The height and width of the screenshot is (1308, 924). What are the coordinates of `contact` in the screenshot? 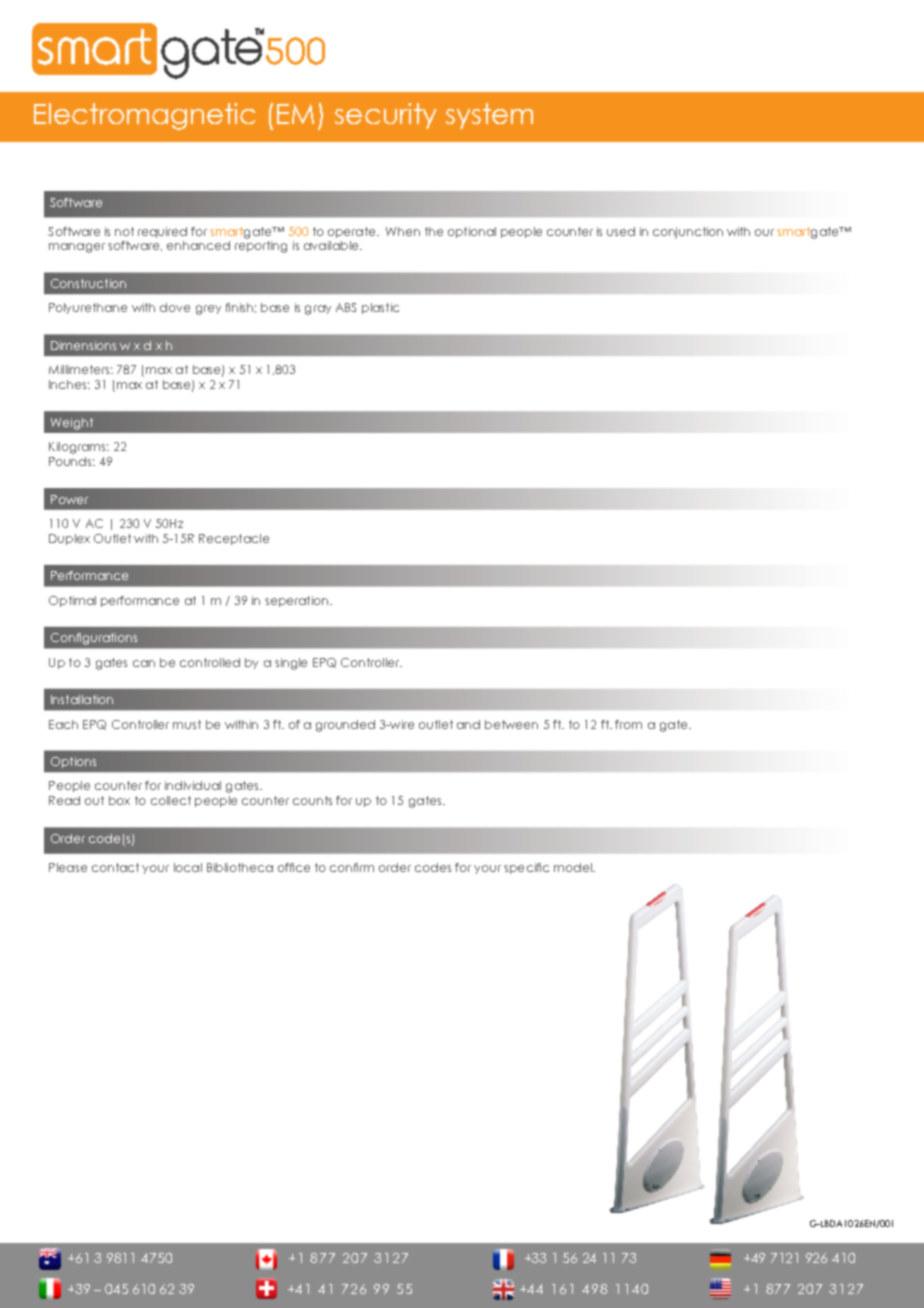 It's located at (115, 867).
